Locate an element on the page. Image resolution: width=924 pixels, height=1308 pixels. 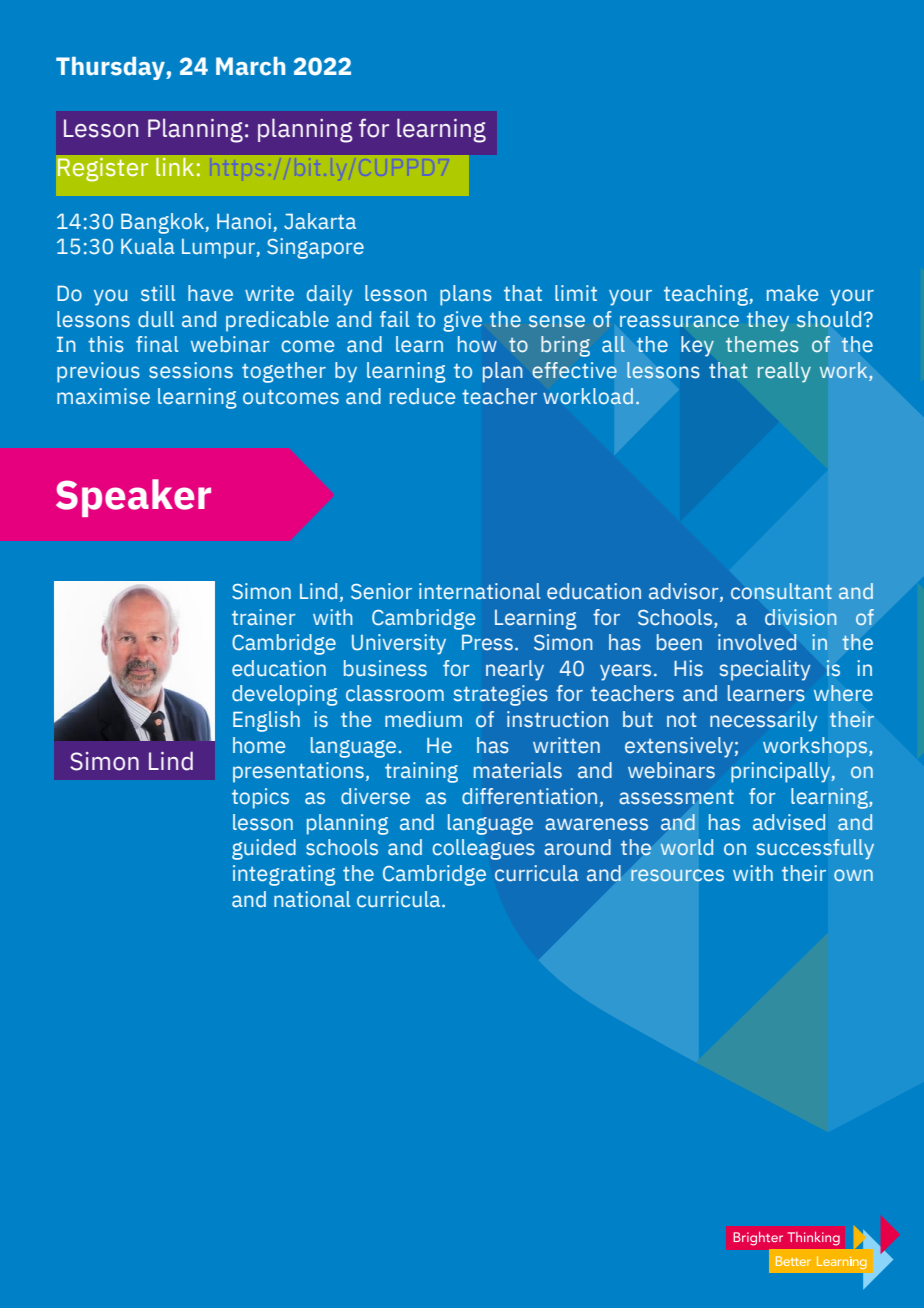
really is located at coordinates (784, 372).
